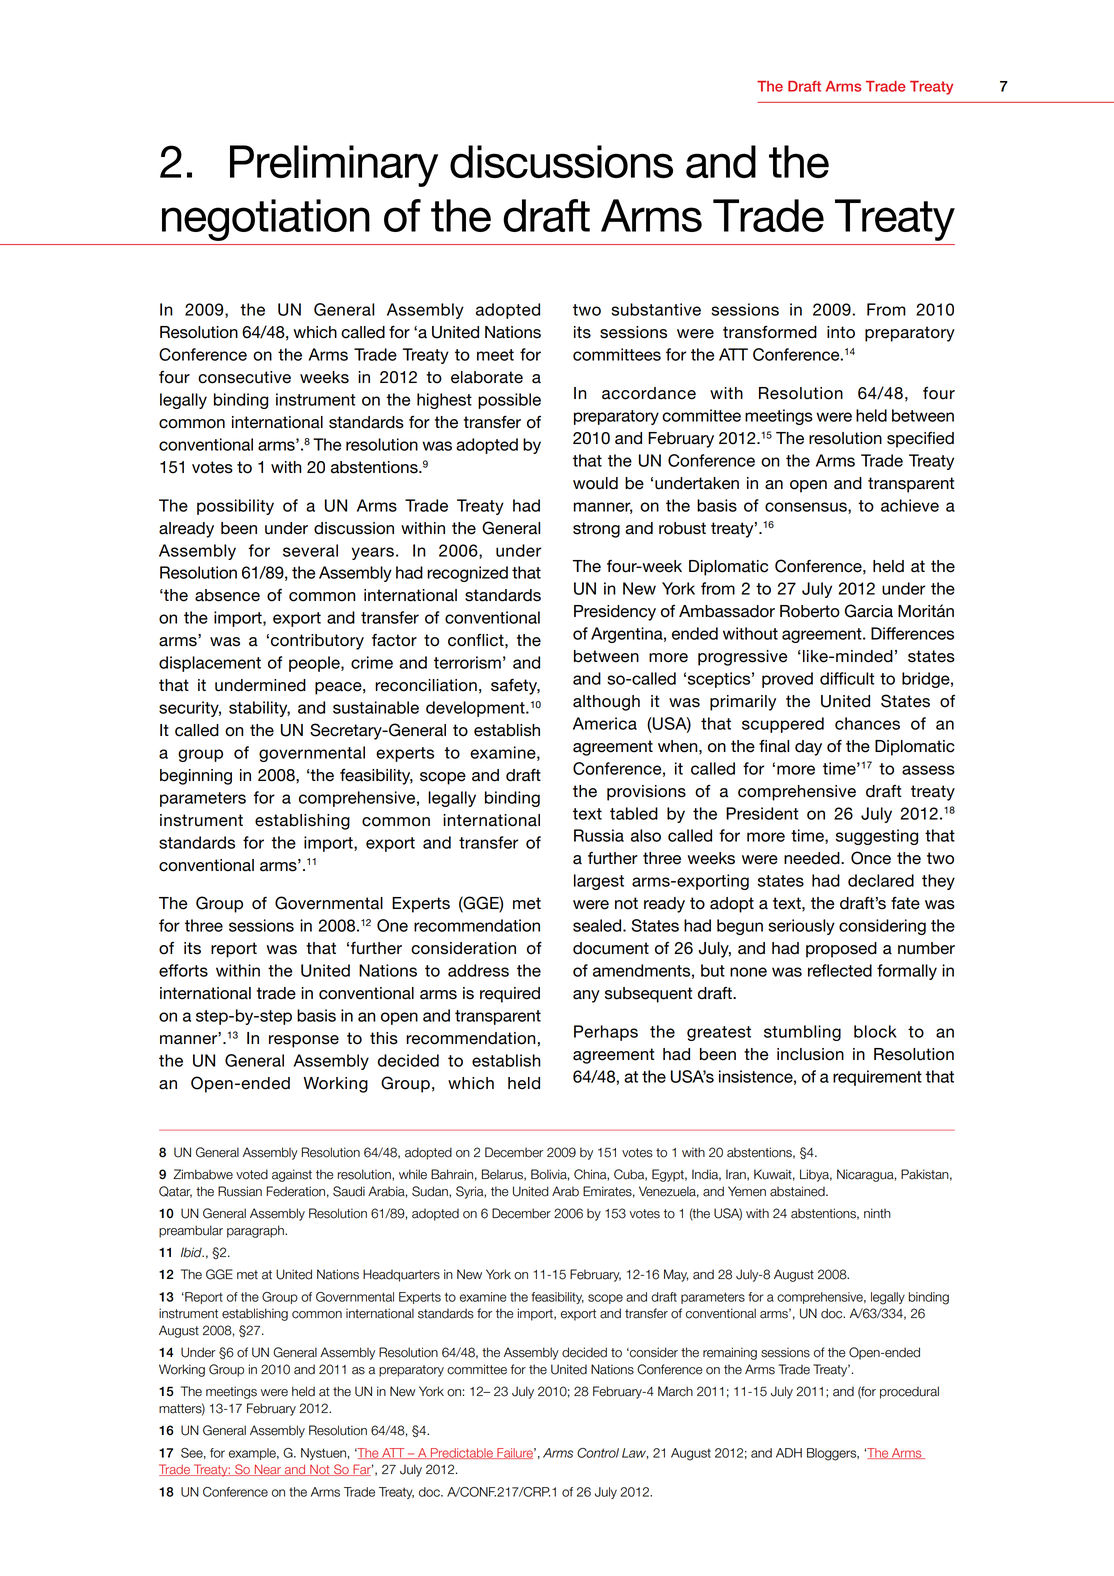 This screenshot has width=1114, height=1576. I want to click on substantive, so click(656, 309).
